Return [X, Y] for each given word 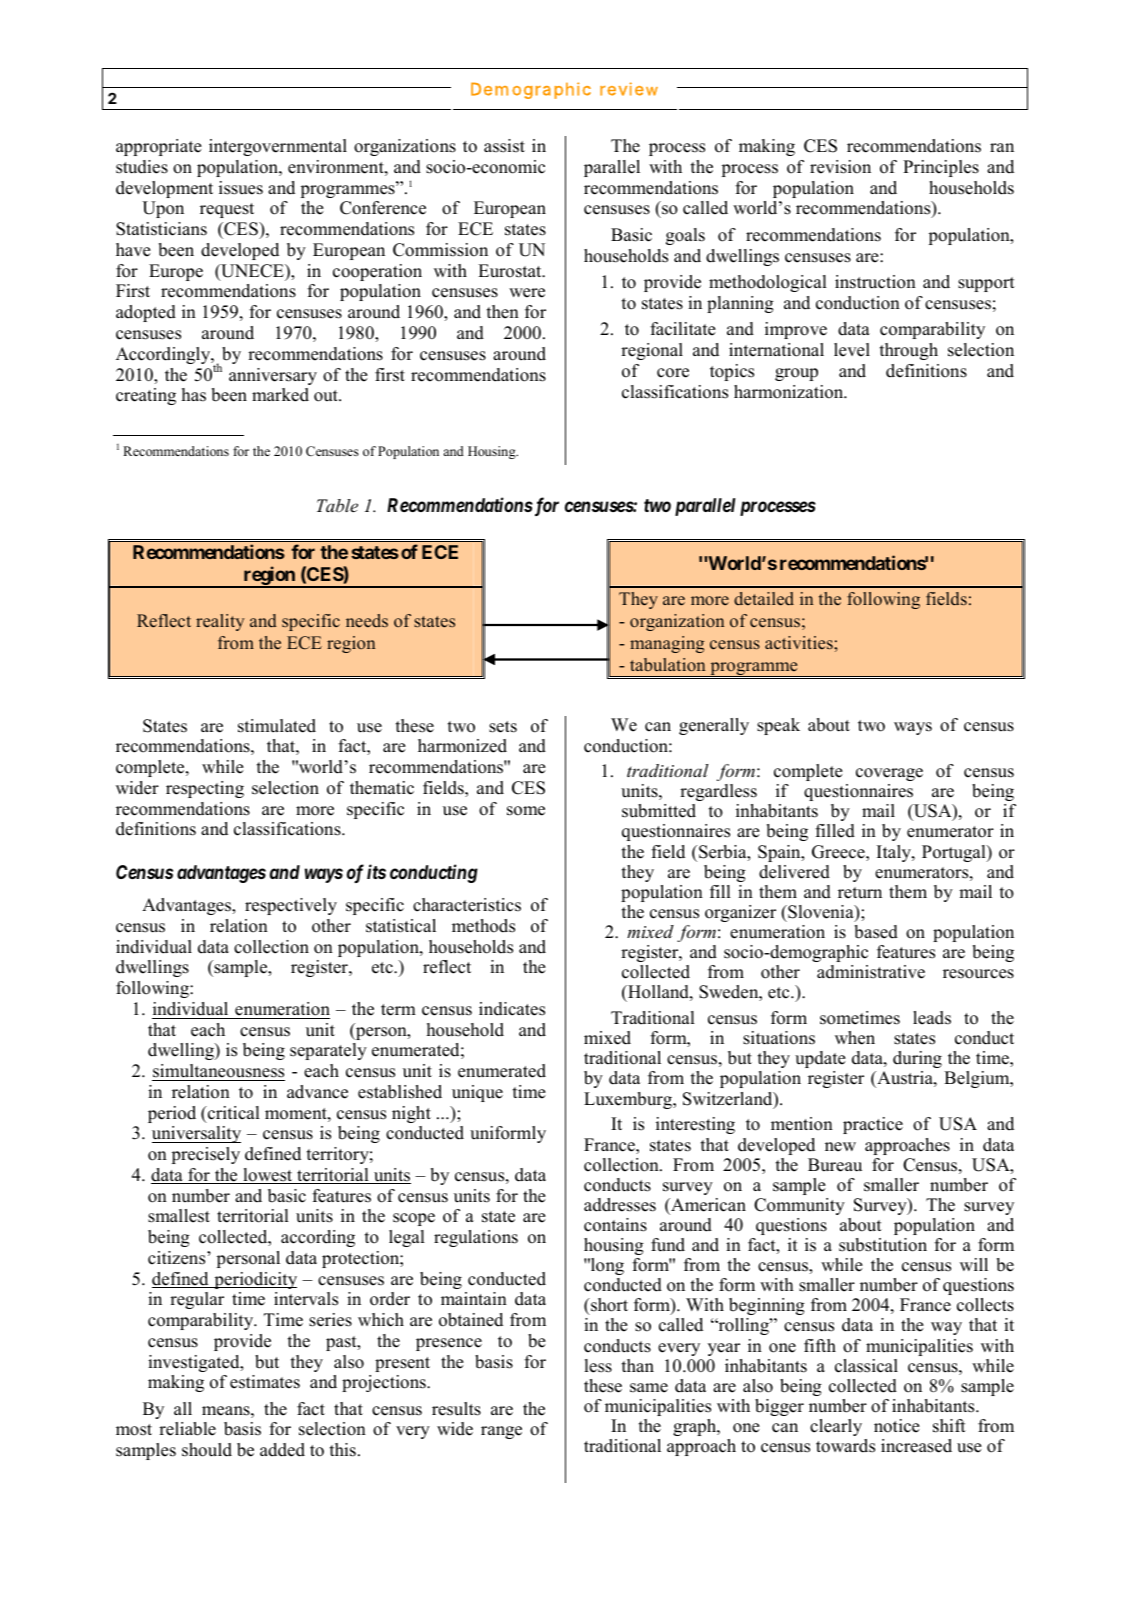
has [194, 395]
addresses [620, 1205]
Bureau [835, 1165]
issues [241, 188]
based [876, 932]
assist [504, 146]
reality [220, 622]
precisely [206, 1155]
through [909, 351]
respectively [291, 906]
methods [483, 926]
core [673, 373]
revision [840, 167]
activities [800, 642]
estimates [265, 1382]
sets [503, 727]
